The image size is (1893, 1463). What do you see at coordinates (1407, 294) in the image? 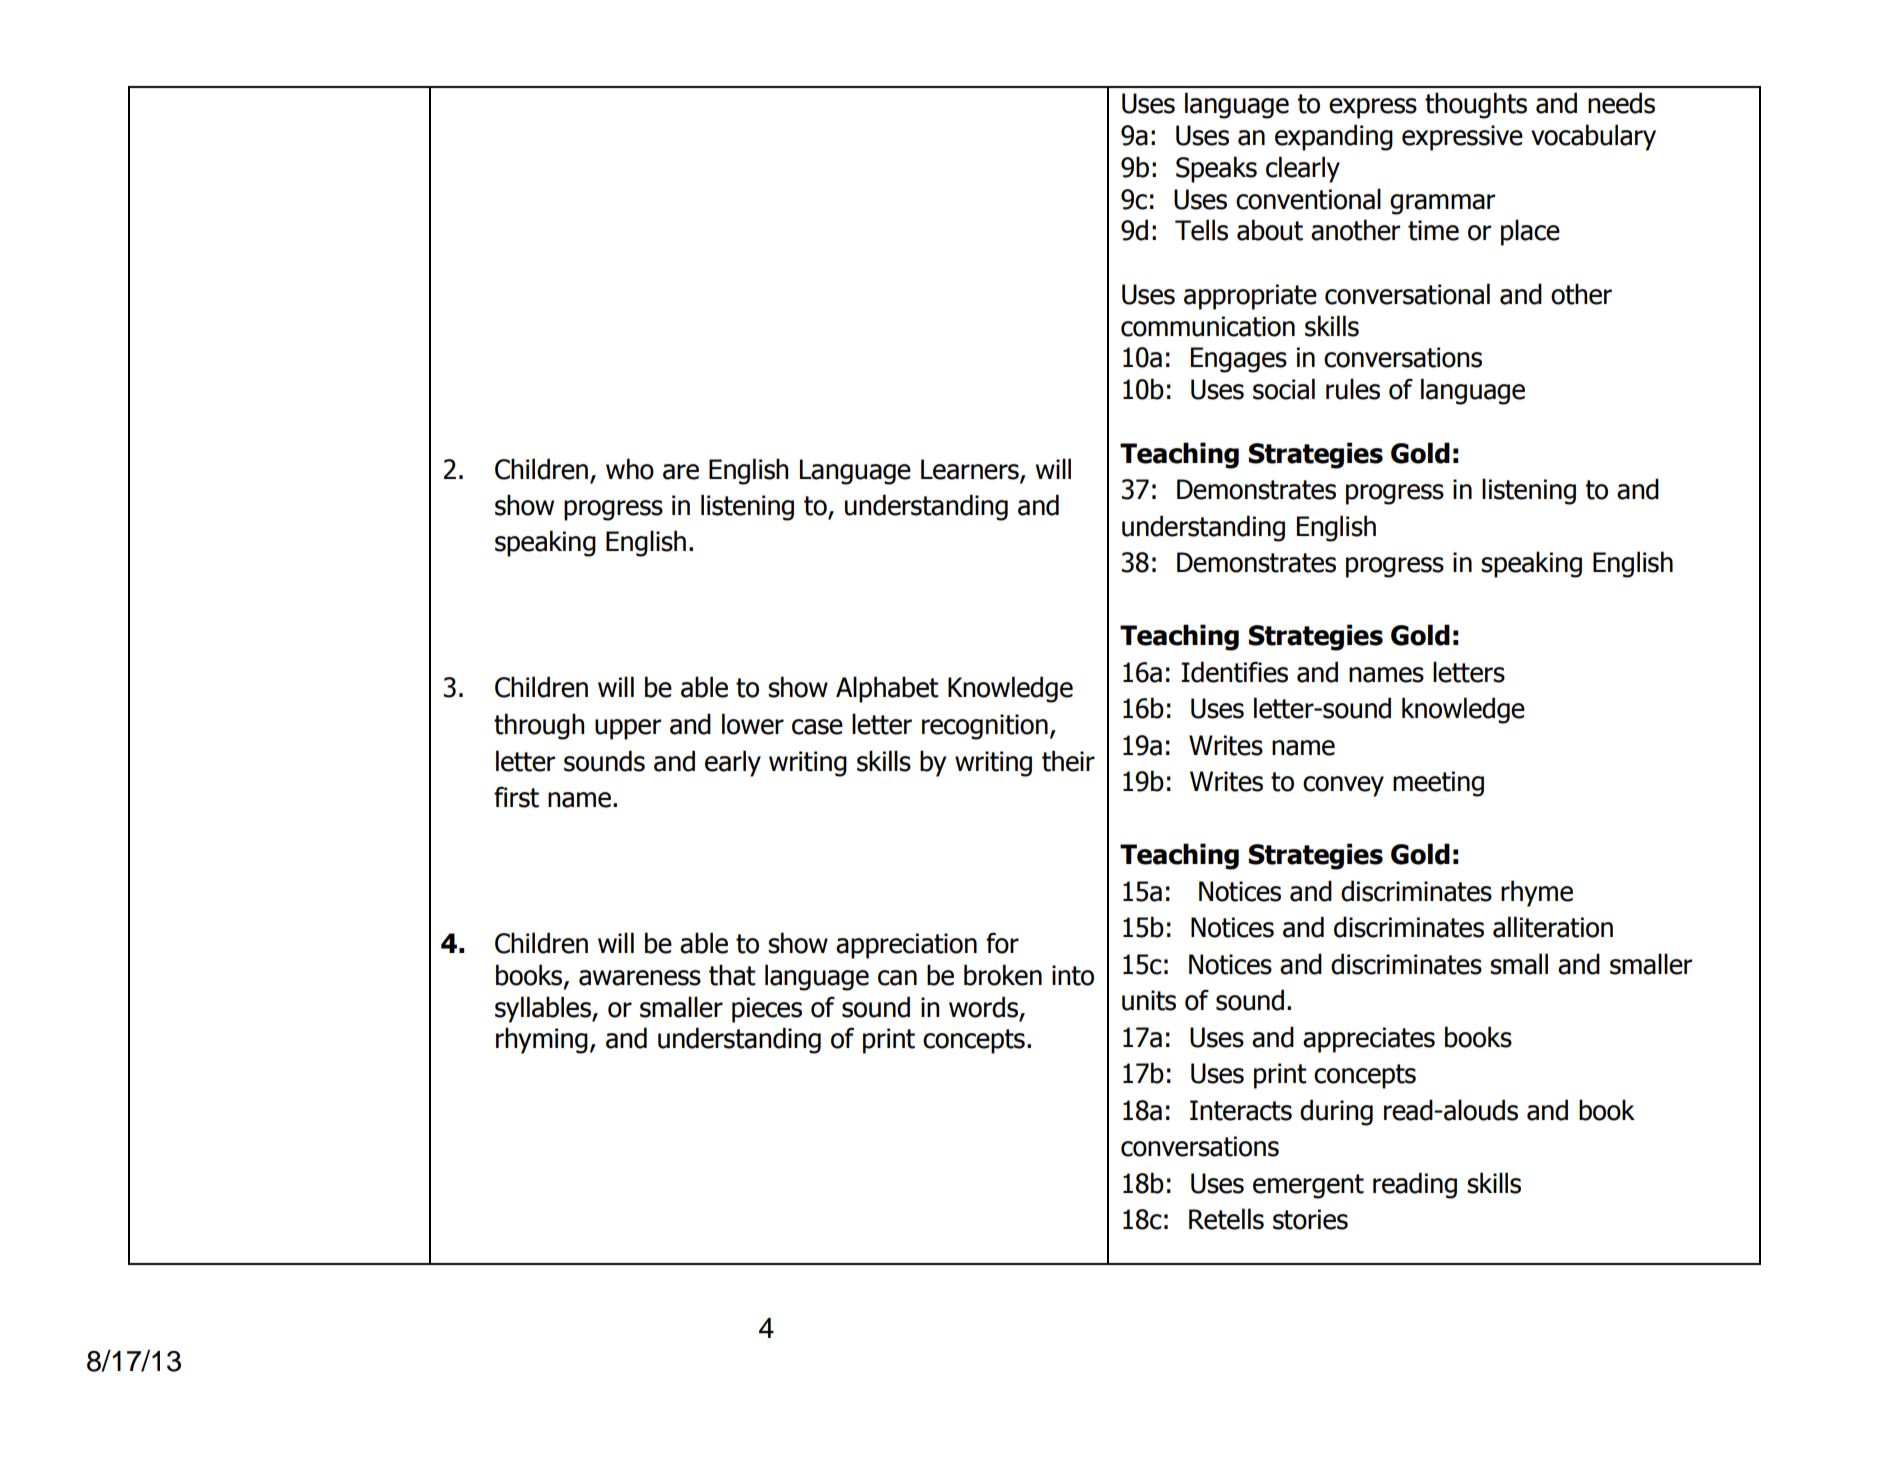
I see `conversational` at bounding box center [1407, 294].
